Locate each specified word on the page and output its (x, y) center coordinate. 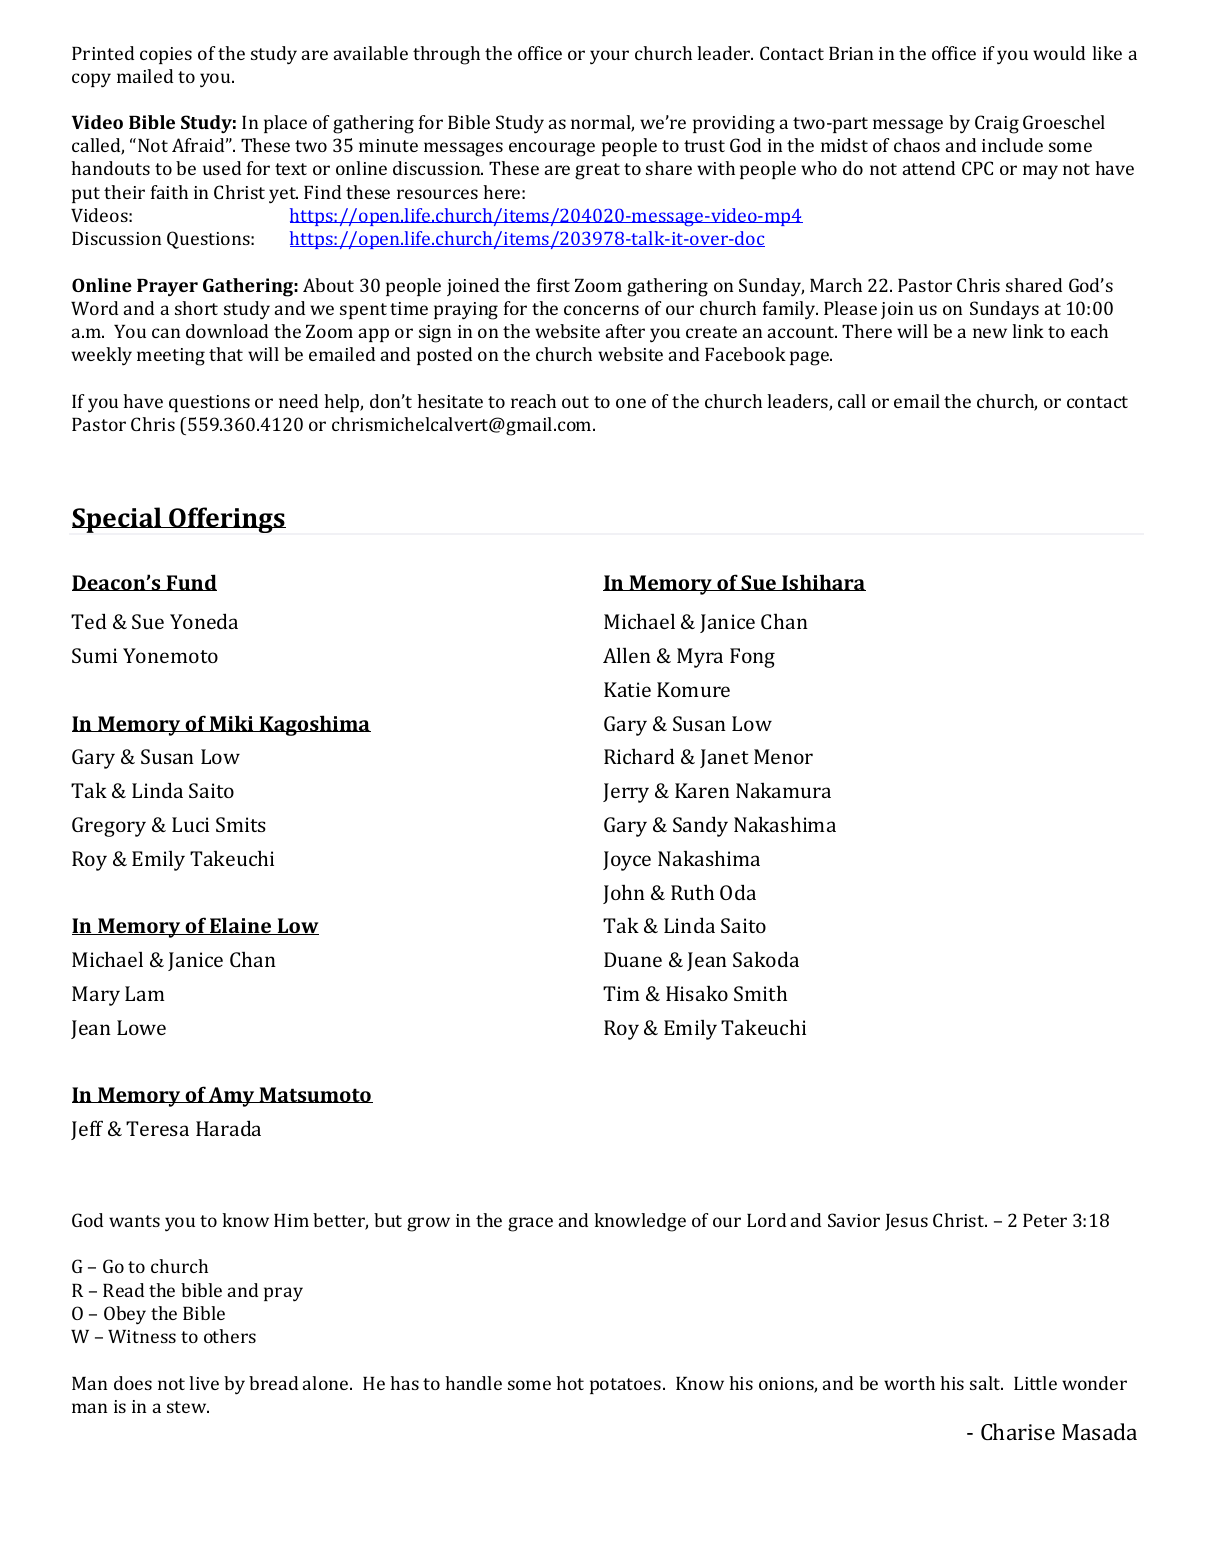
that (226, 354)
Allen (627, 655)
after (625, 331)
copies (166, 55)
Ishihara (823, 582)
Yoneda (204, 621)
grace (530, 1224)
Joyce (627, 861)
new (990, 333)
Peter (1045, 1220)
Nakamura (783, 790)
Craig (997, 124)
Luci (190, 824)
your (609, 57)
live (204, 1383)
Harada (228, 1128)
